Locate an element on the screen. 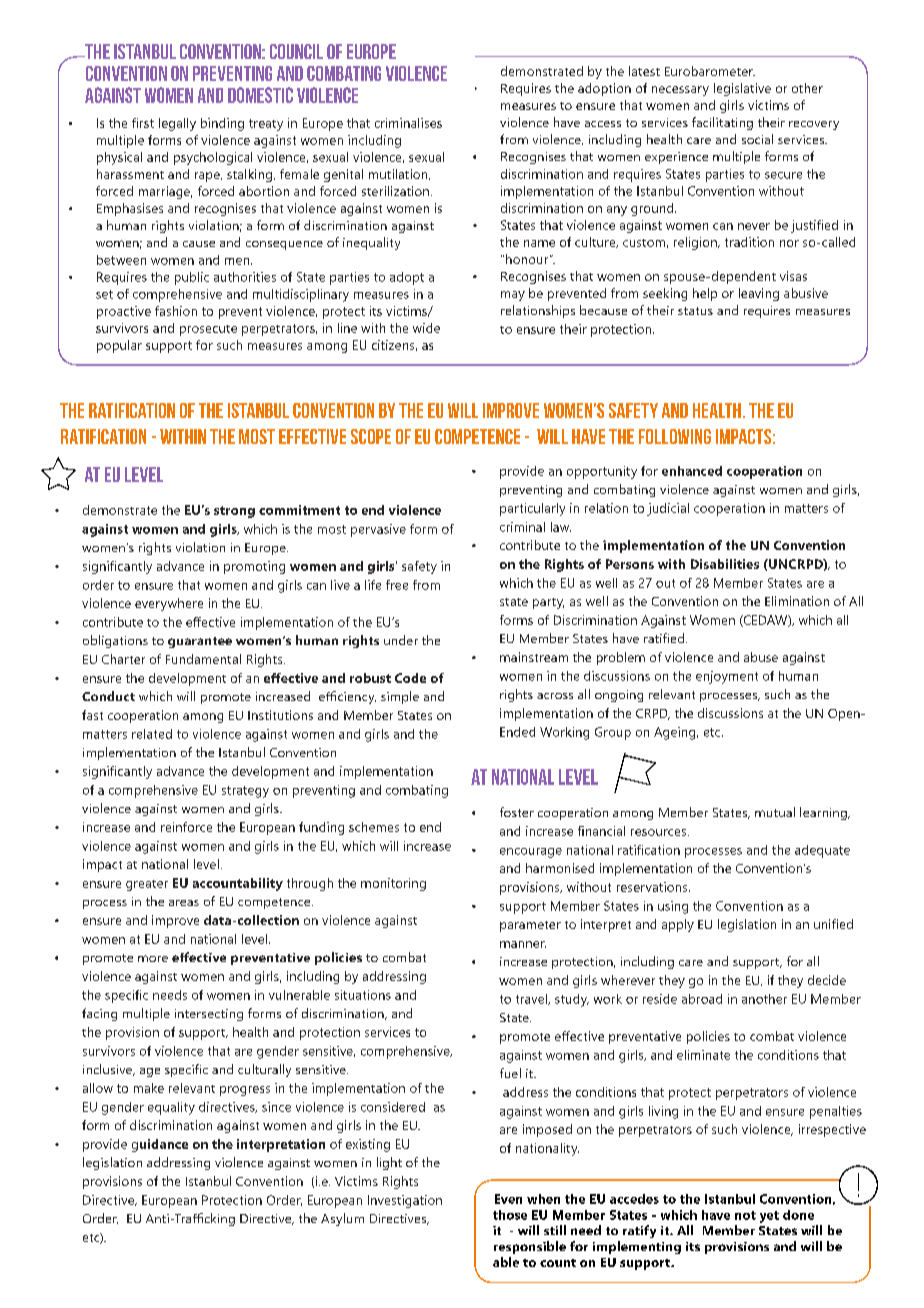 Image resolution: width=924 pixels, height=1308 pixels. status is located at coordinates (695, 311).
